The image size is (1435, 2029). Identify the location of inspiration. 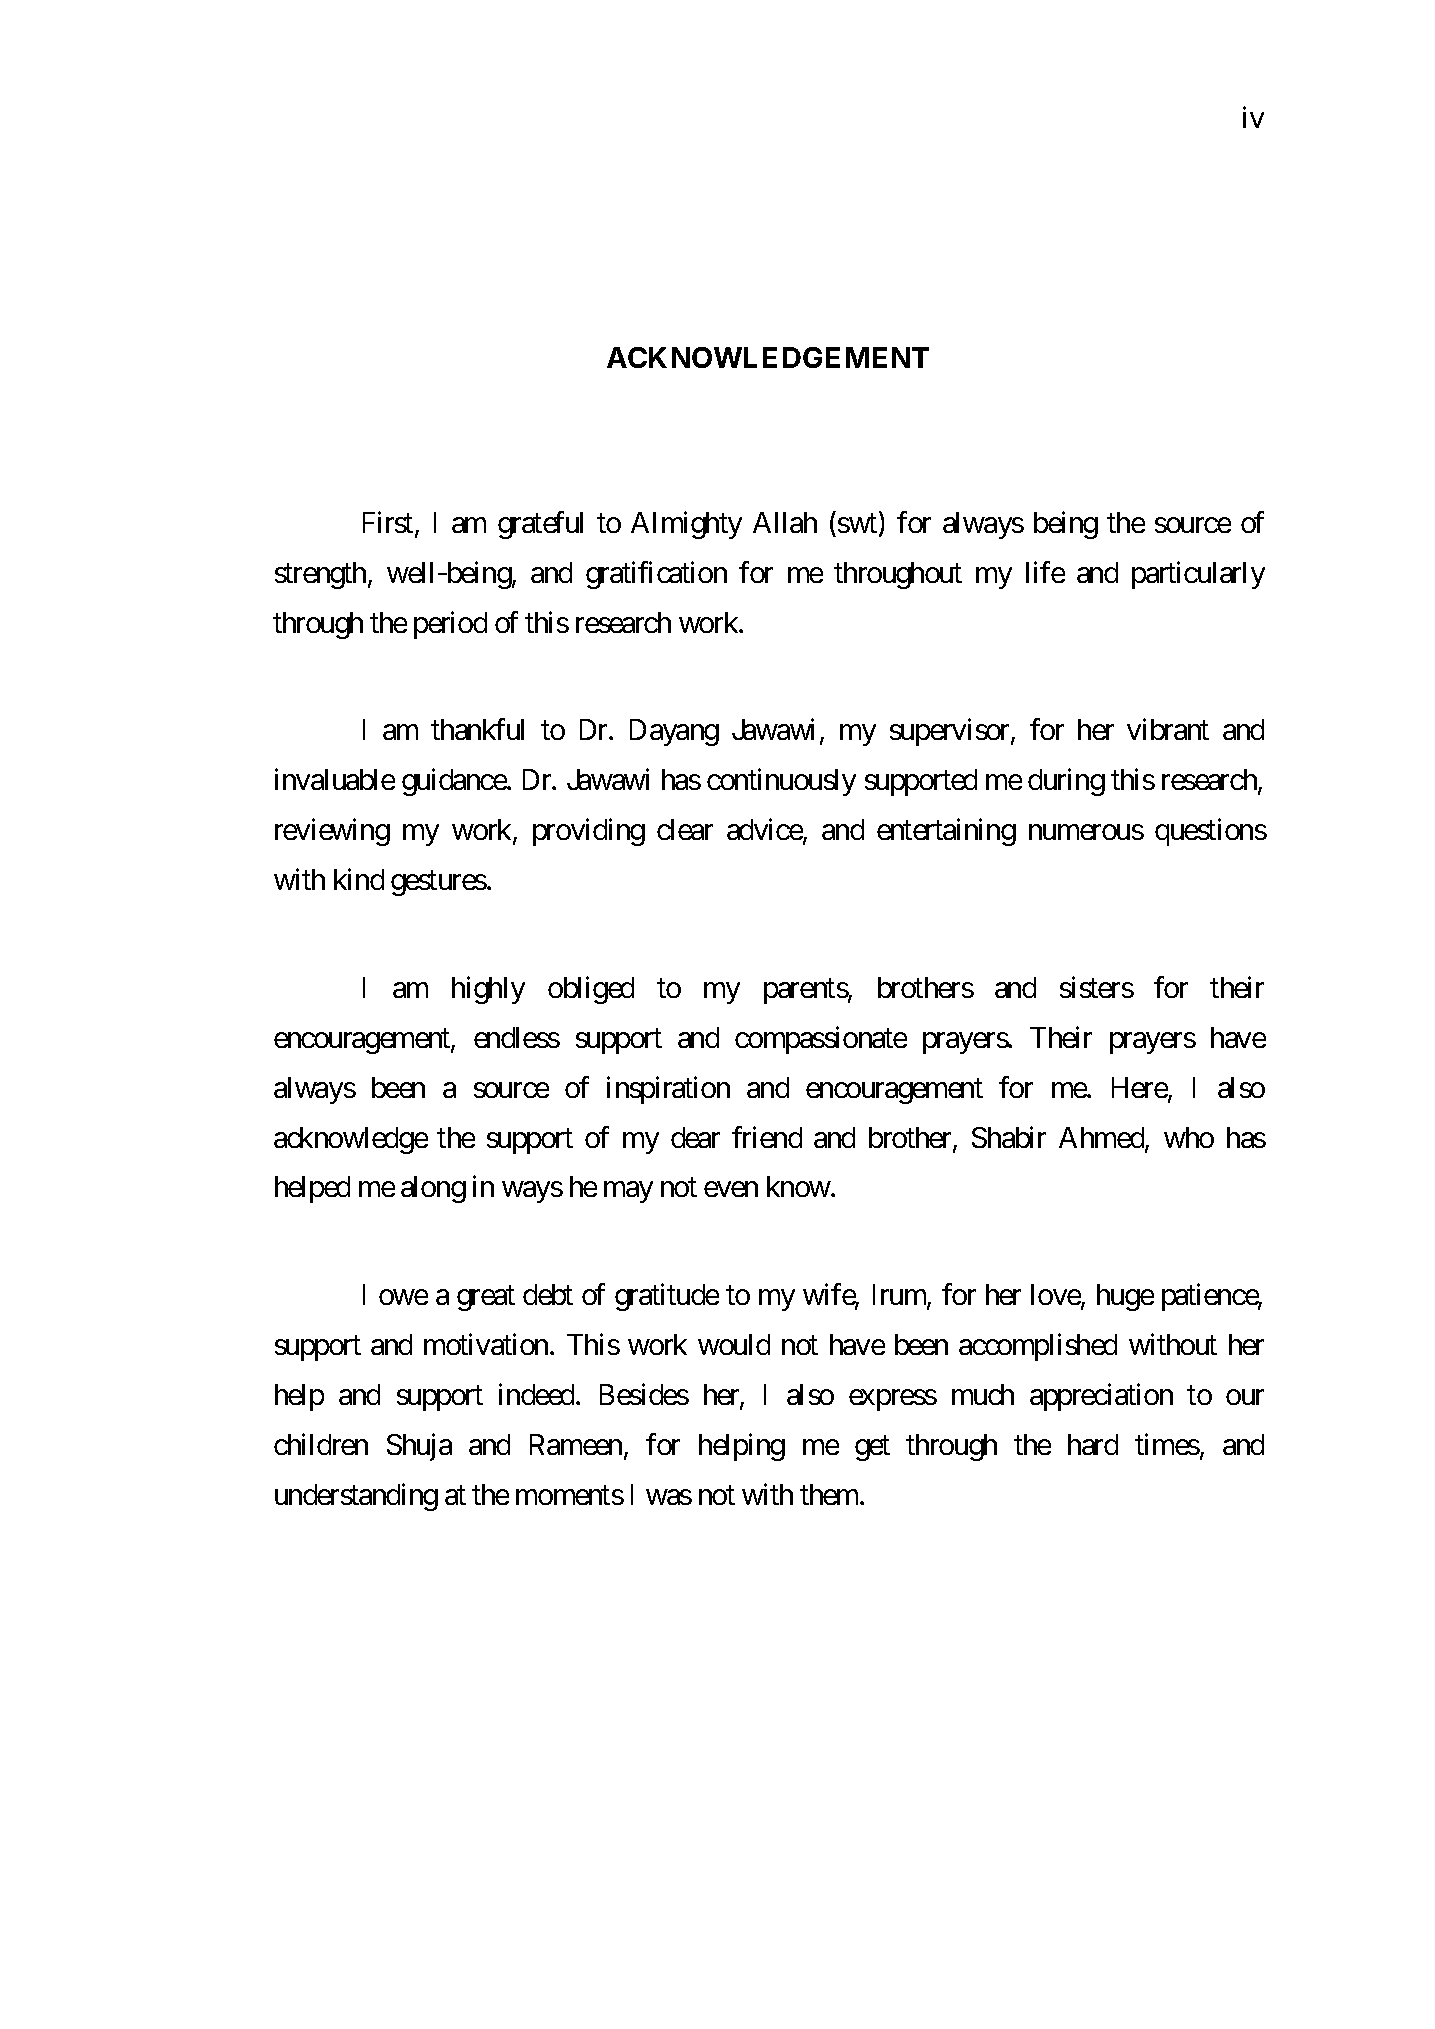
(668, 1090).
